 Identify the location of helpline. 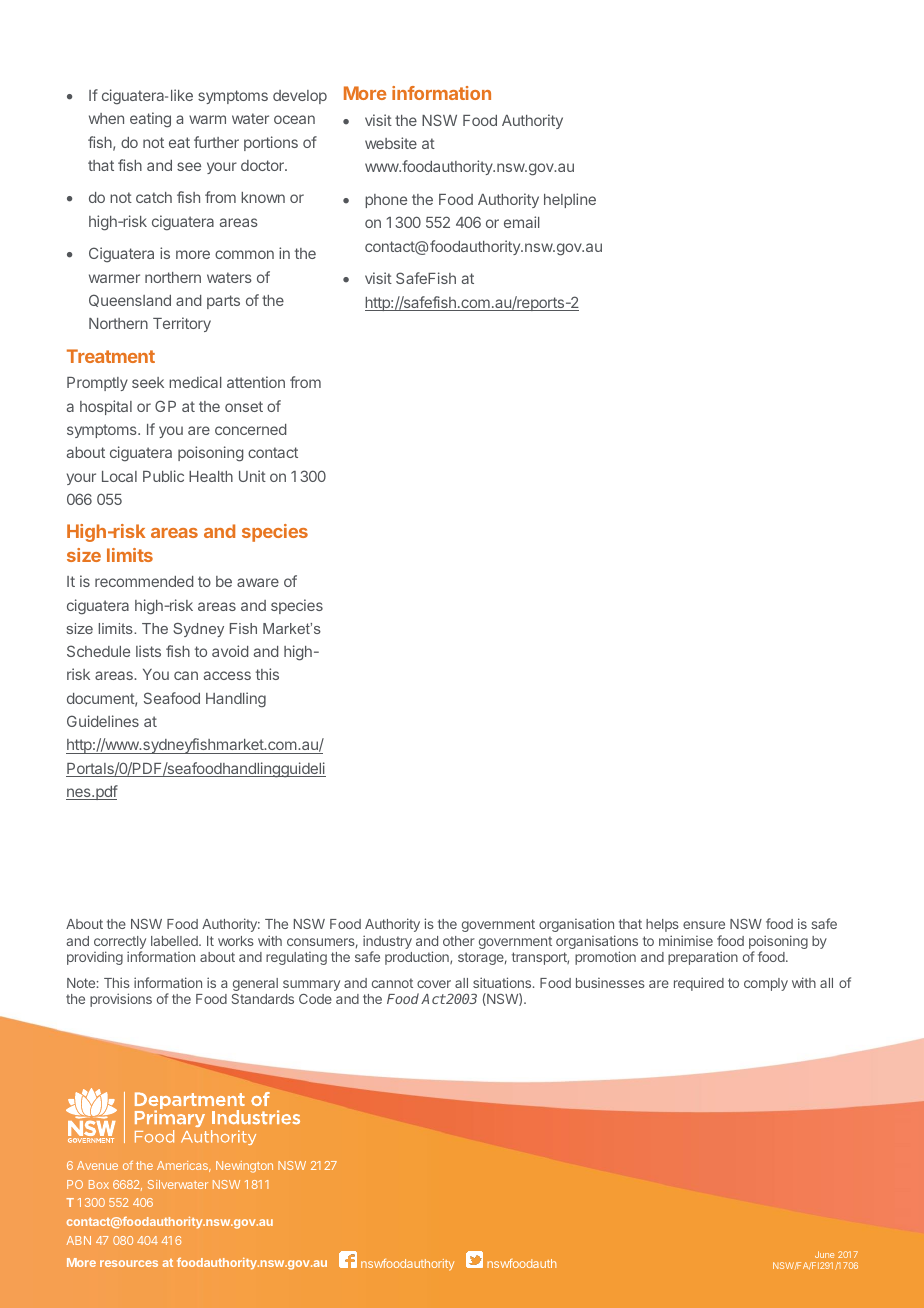
(570, 200).
